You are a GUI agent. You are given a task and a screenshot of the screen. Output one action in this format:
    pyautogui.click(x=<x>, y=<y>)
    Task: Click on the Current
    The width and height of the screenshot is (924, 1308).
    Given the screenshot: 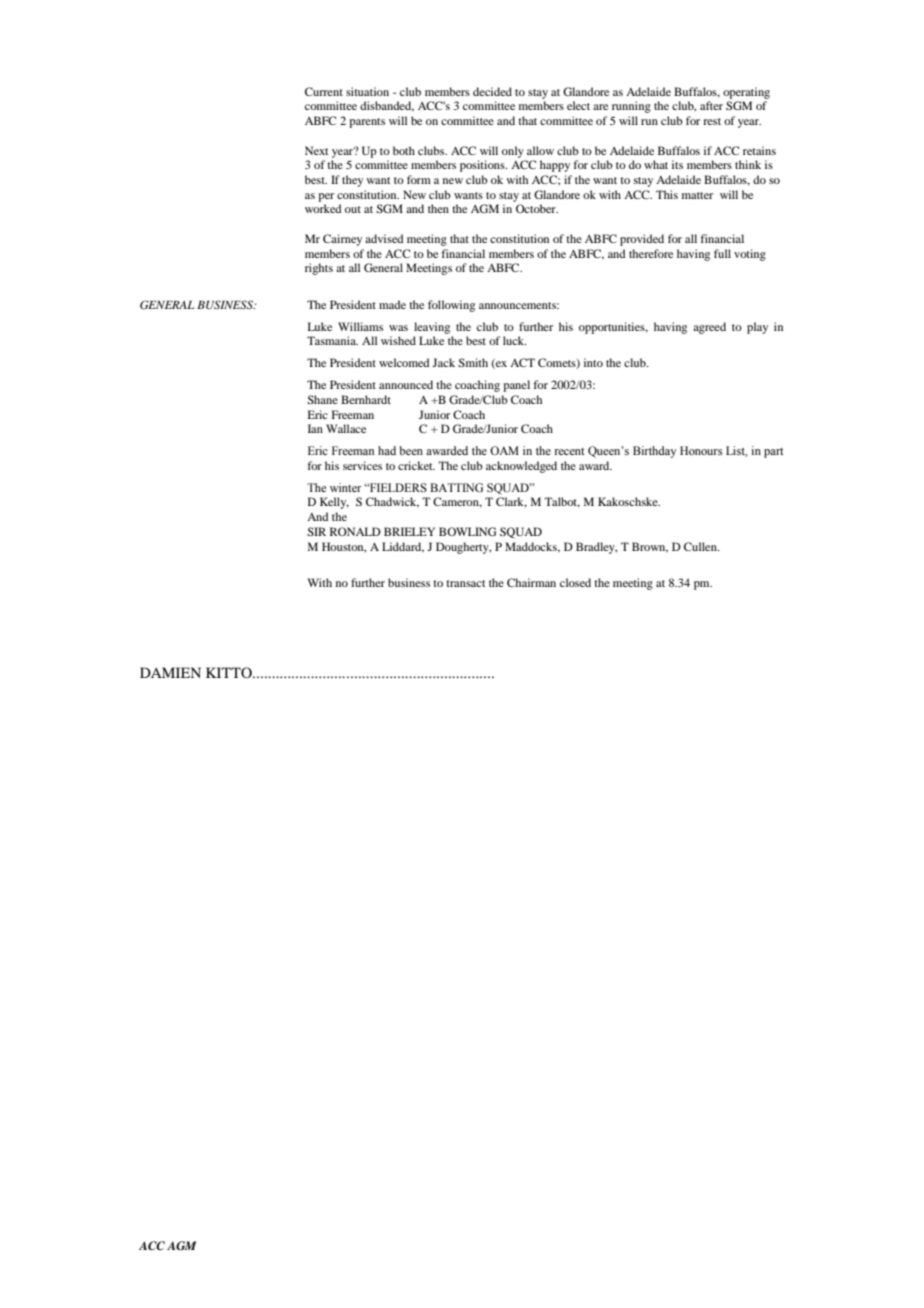 What is the action you would take?
    pyautogui.click(x=324, y=91)
